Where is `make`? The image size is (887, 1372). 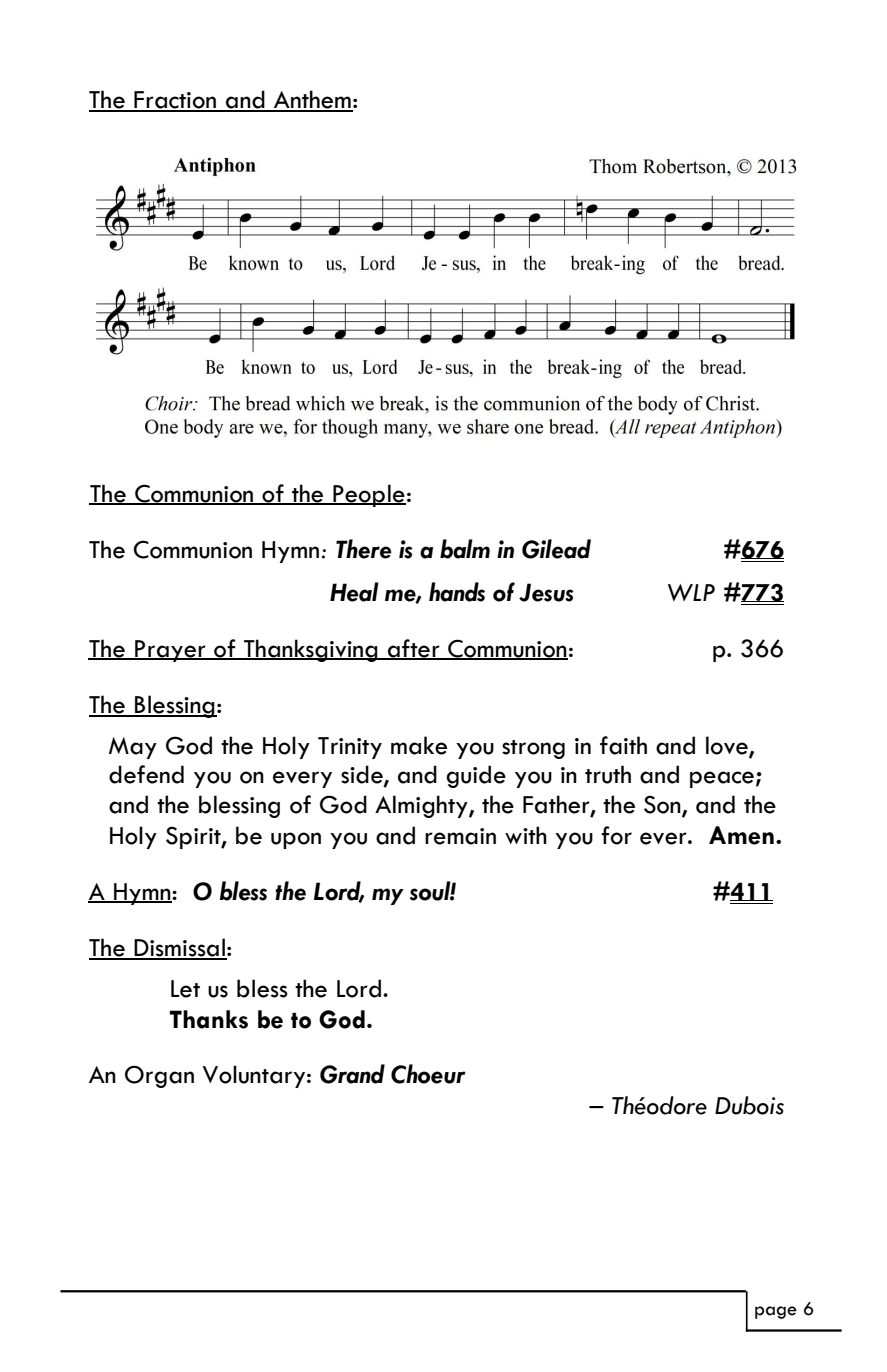
make is located at coordinates (419, 745).
